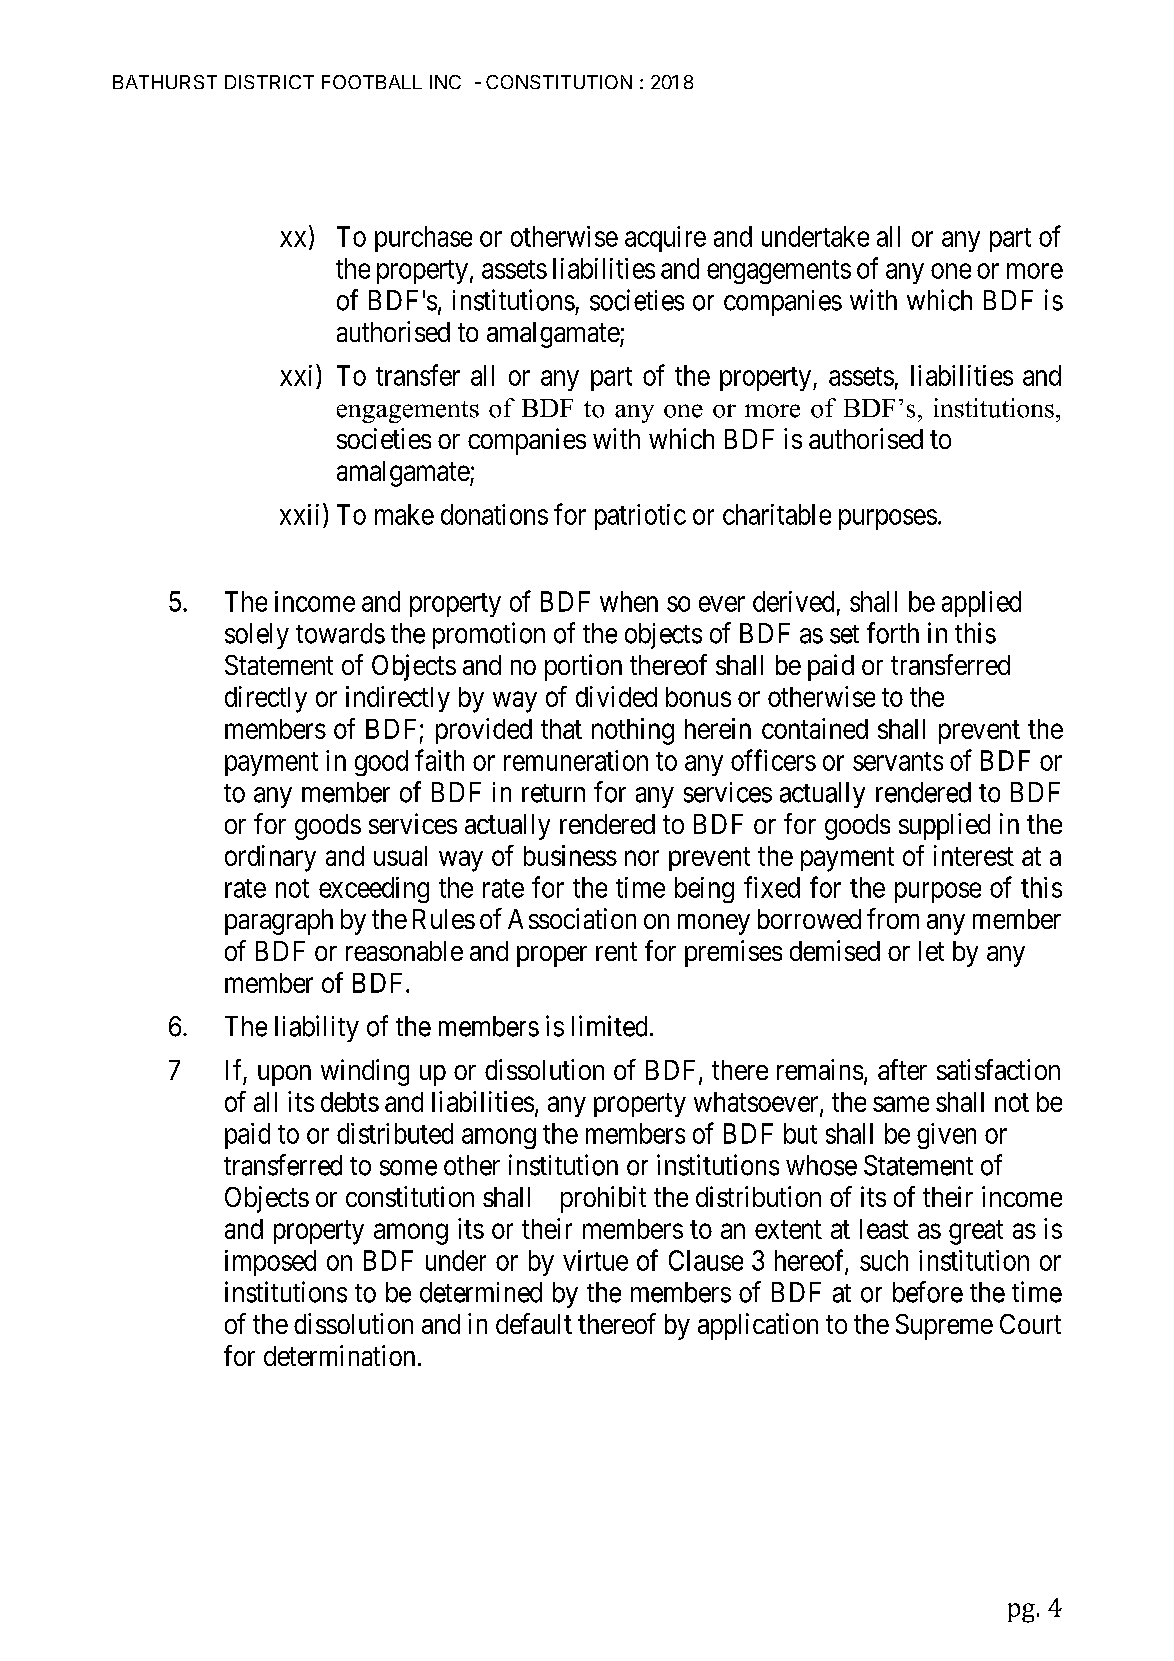 The height and width of the screenshot is (1661, 1174). Describe the element at coordinates (893, 918) in the screenshot. I see `from` at that location.
